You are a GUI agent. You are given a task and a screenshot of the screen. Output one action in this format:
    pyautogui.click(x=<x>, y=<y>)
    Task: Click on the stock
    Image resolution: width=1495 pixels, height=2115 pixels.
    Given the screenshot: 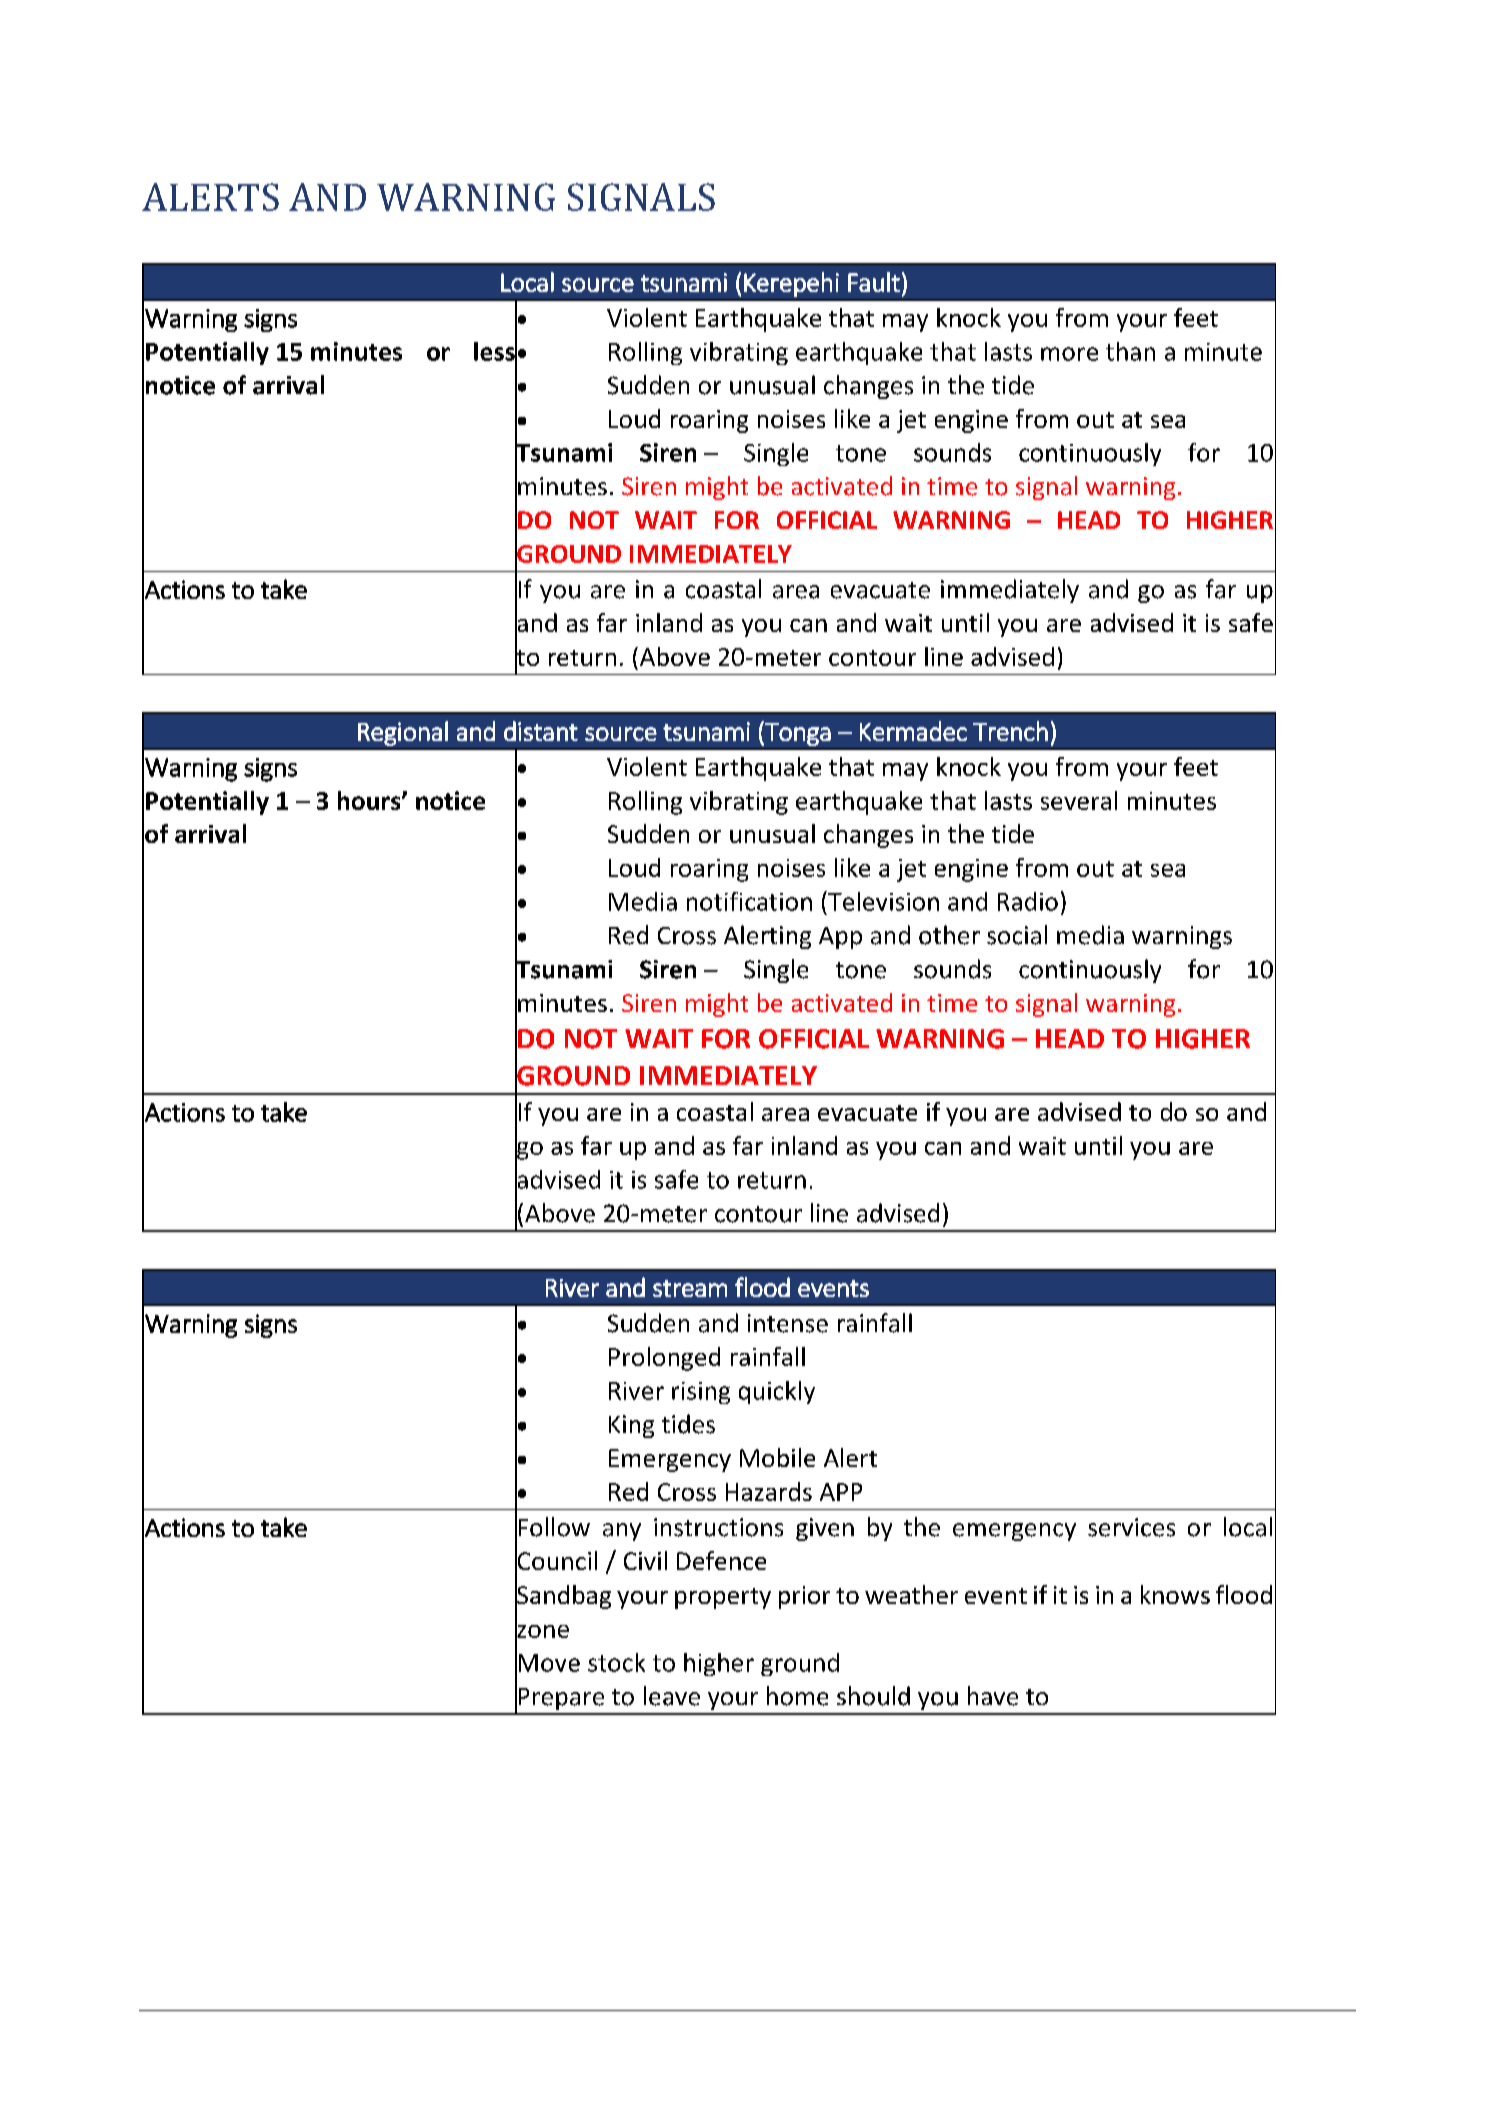 What is the action you would take?
    pyautogui.click(x=616, y=1662)
